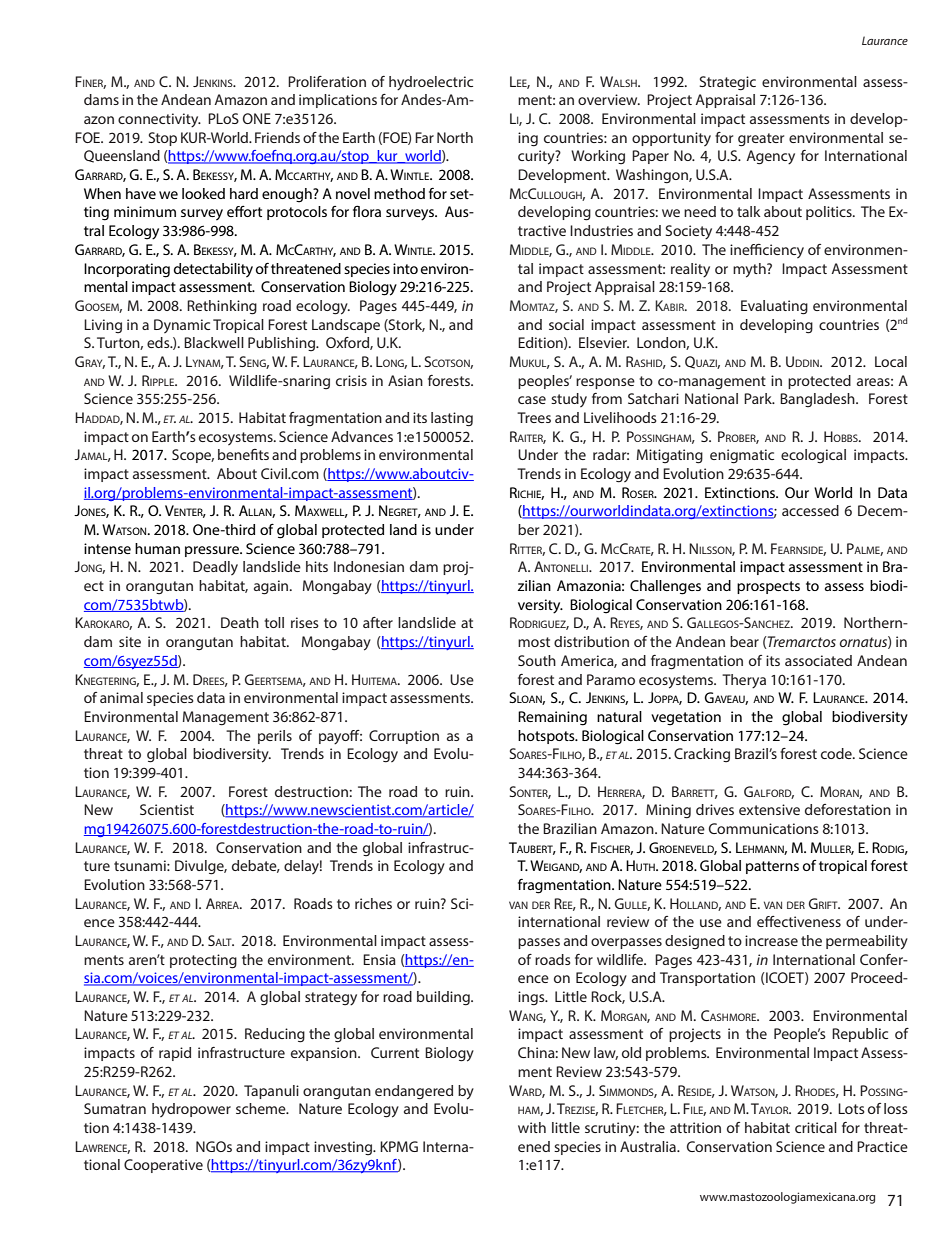  What do you see at coordinates (424, 137) in the screenshot?
I see `Far` at bounding box center [424, 137].
